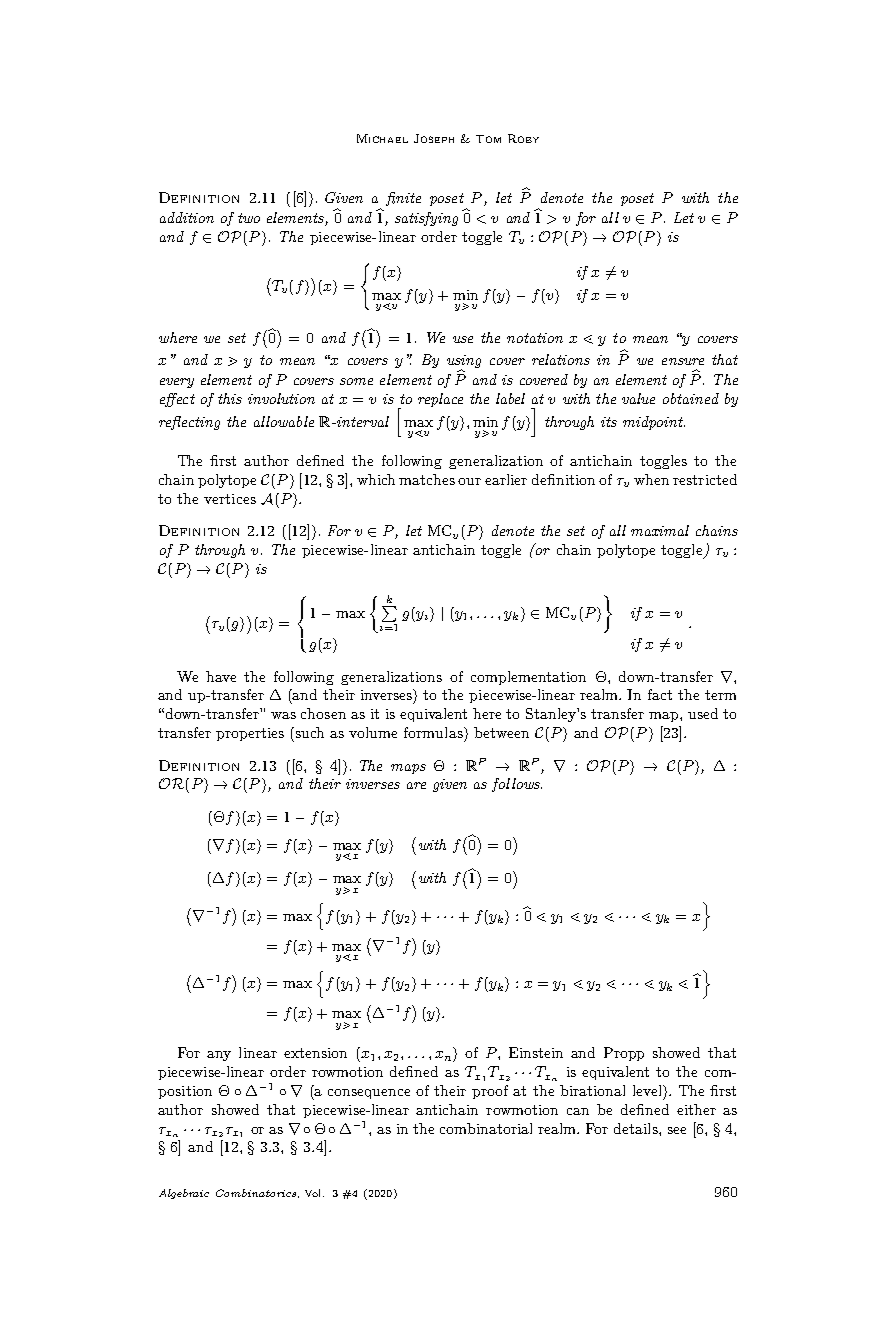 The image size is (896, 1324). What do you see at coordinates (221, 676) in the image?
I see `have` at bounding box center [221, 676].
